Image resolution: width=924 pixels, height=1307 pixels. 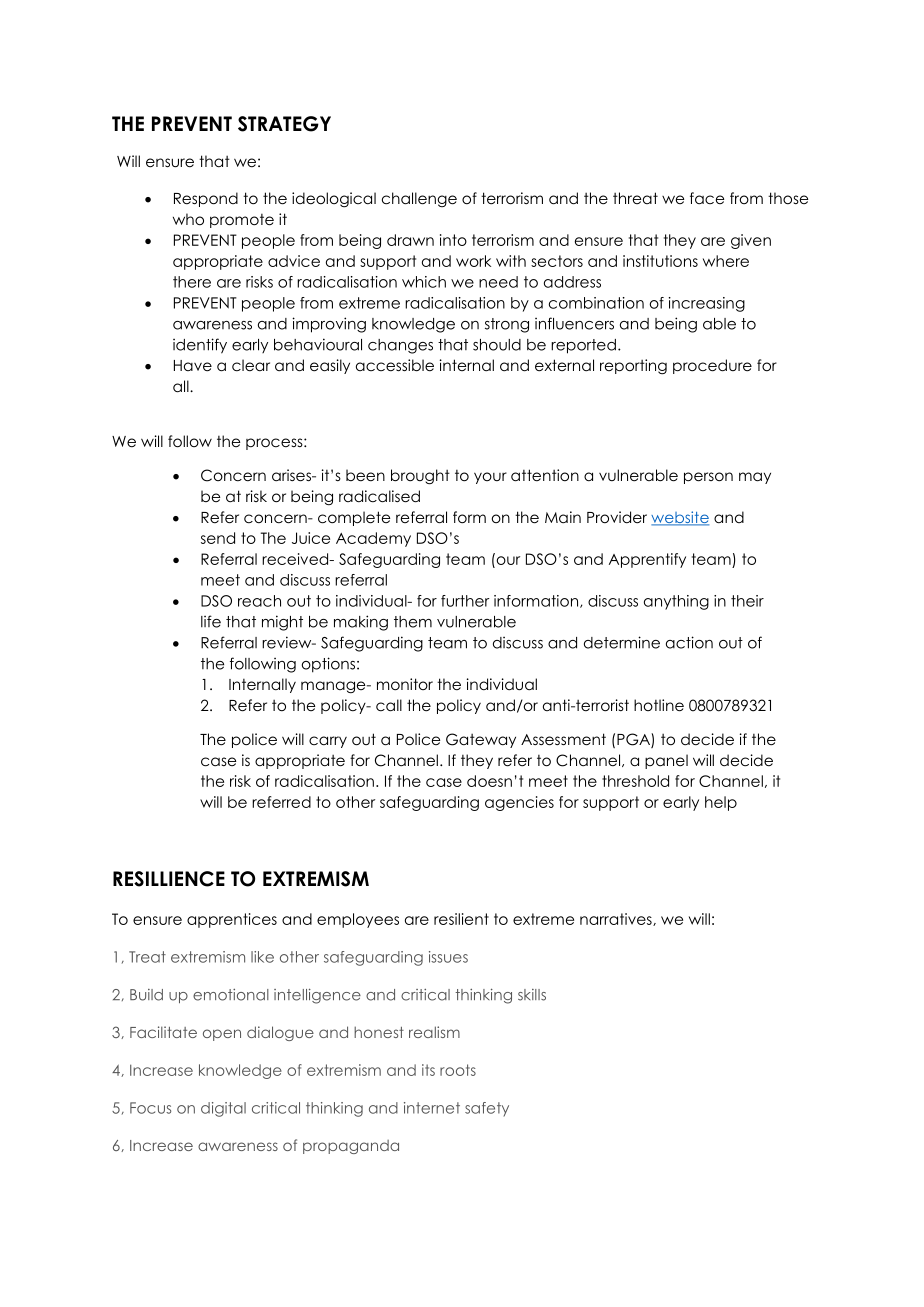 What do you see at coordinates (200, 346) in the page?
I see `identify` at bounding box center [200, 346].
